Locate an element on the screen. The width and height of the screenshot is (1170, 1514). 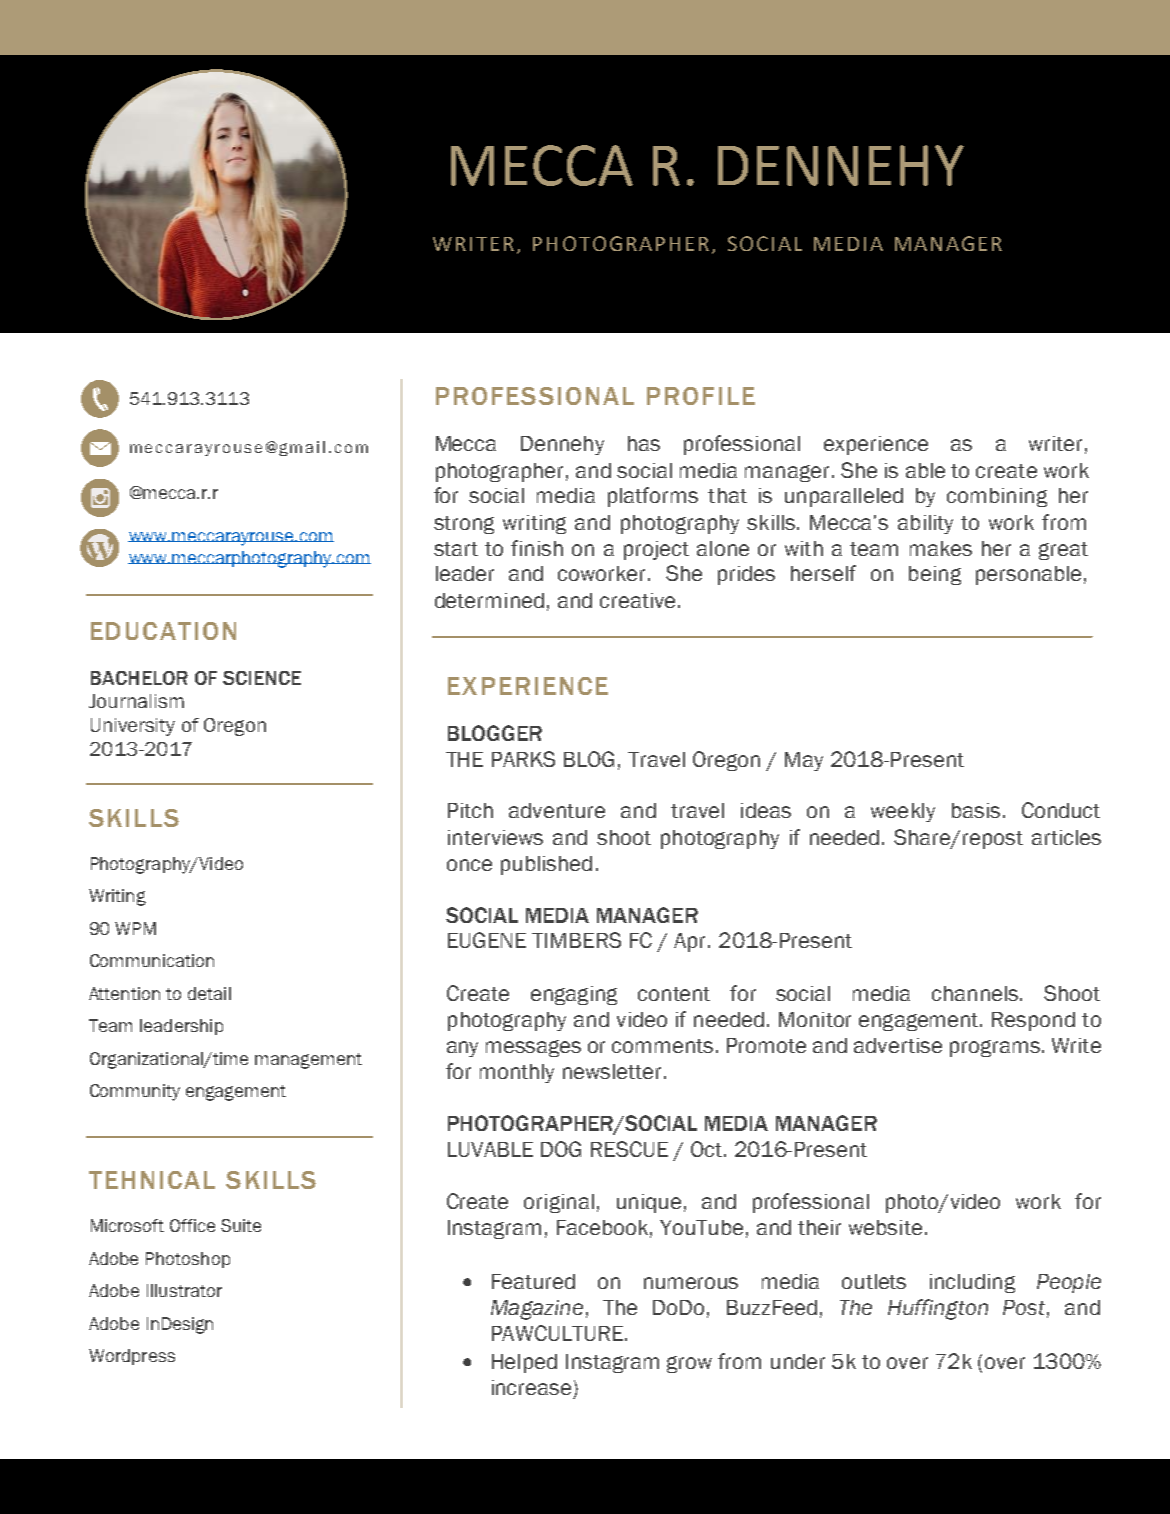
combining is located at coordinates (997, 497).
